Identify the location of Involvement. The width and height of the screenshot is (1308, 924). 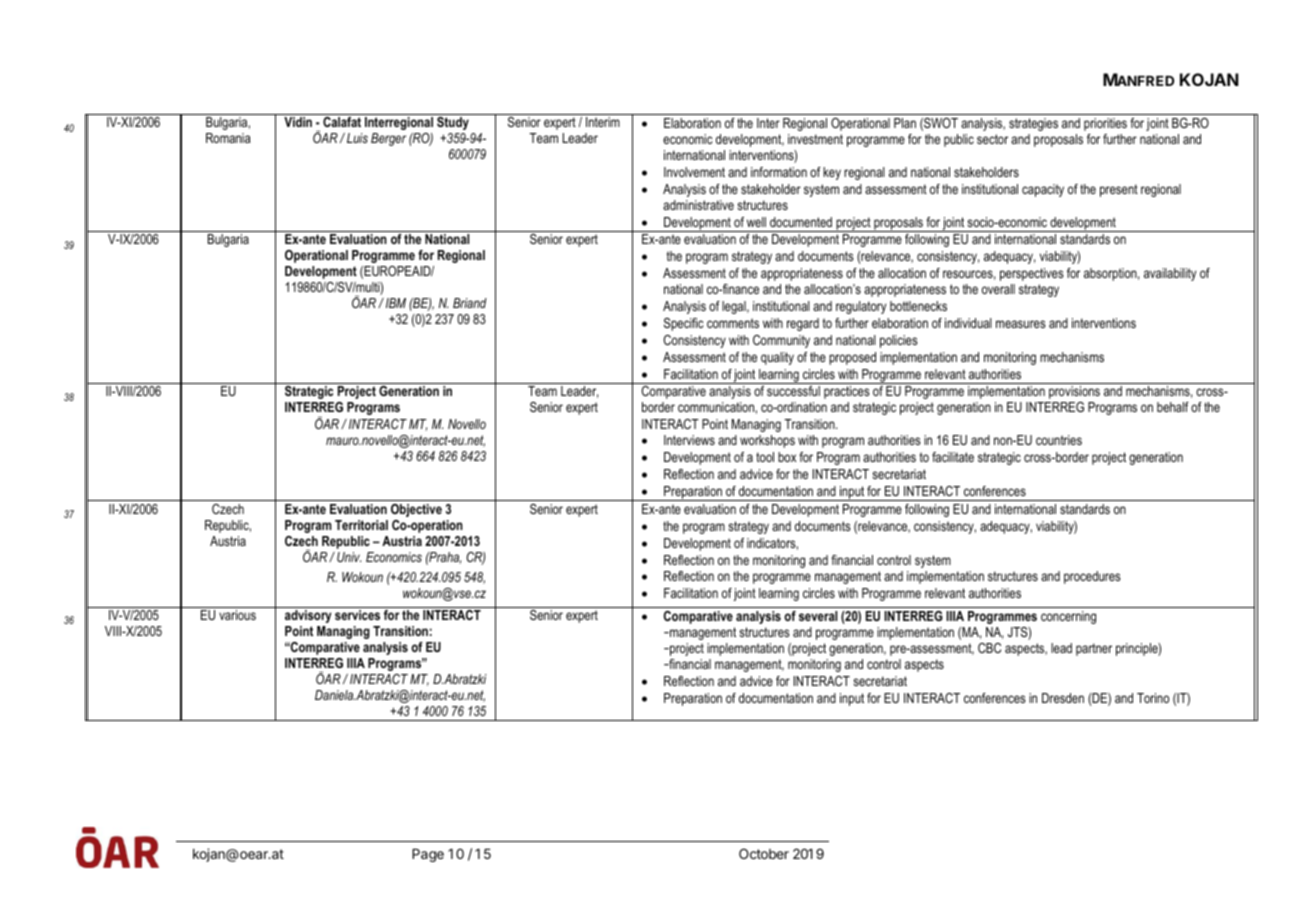
(694, 172).
